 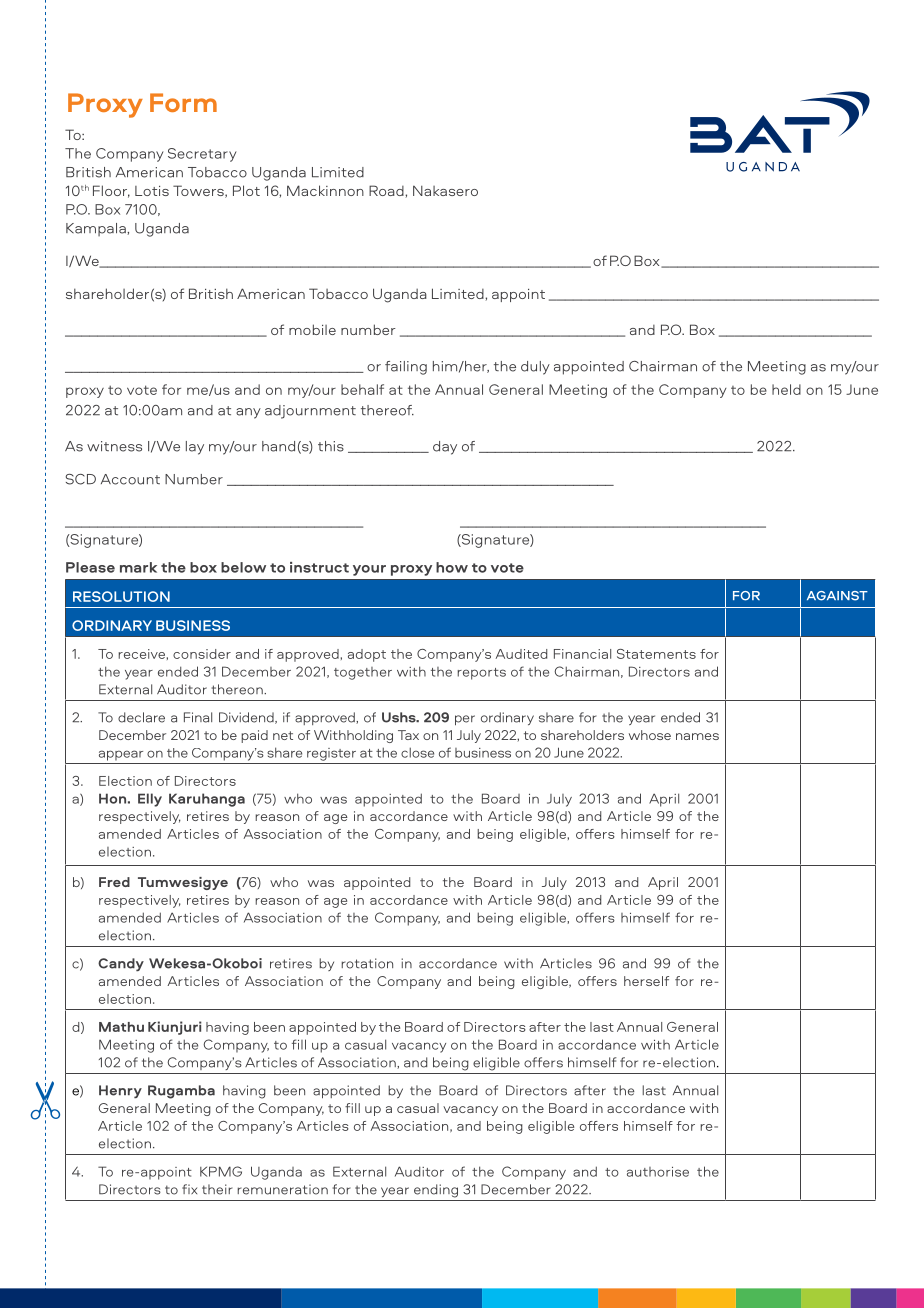 What do you see at coordinates (150, 800) in the page?
I see `Elly` at bounding box center [150, 800].
